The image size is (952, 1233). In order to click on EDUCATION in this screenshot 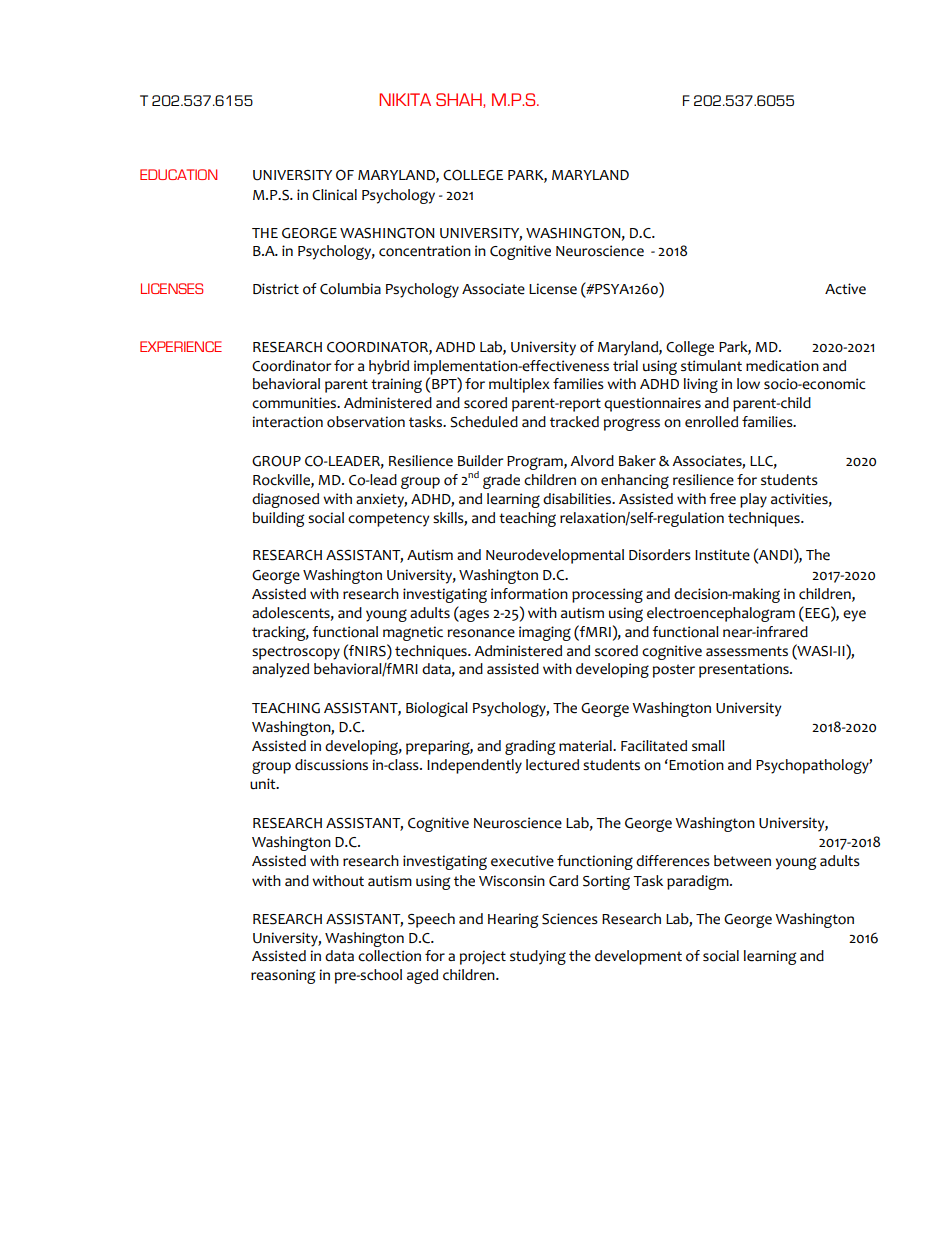, I will do `click(178, 174)`.
